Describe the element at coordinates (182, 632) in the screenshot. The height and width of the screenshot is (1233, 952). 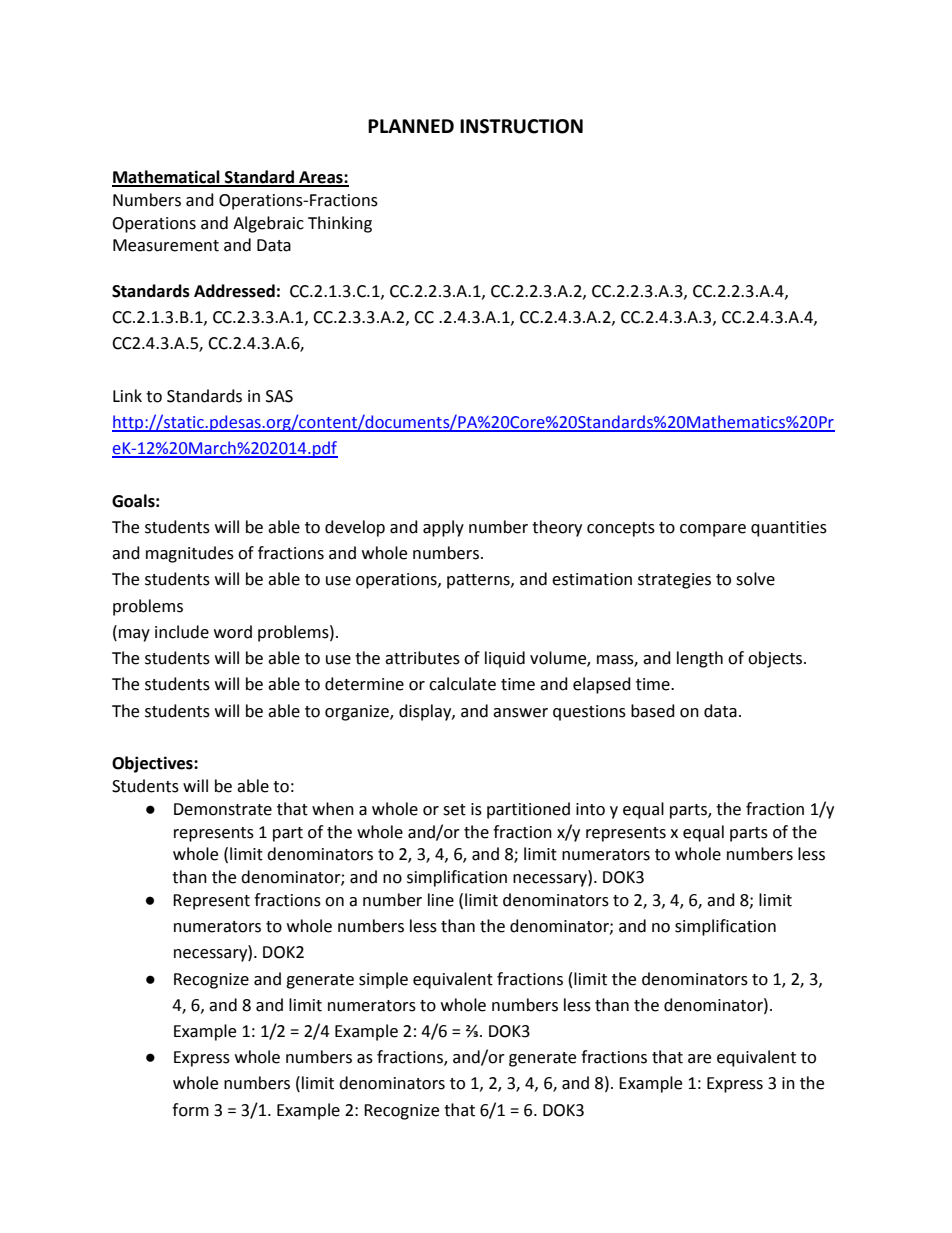
I see `include` at that location.
